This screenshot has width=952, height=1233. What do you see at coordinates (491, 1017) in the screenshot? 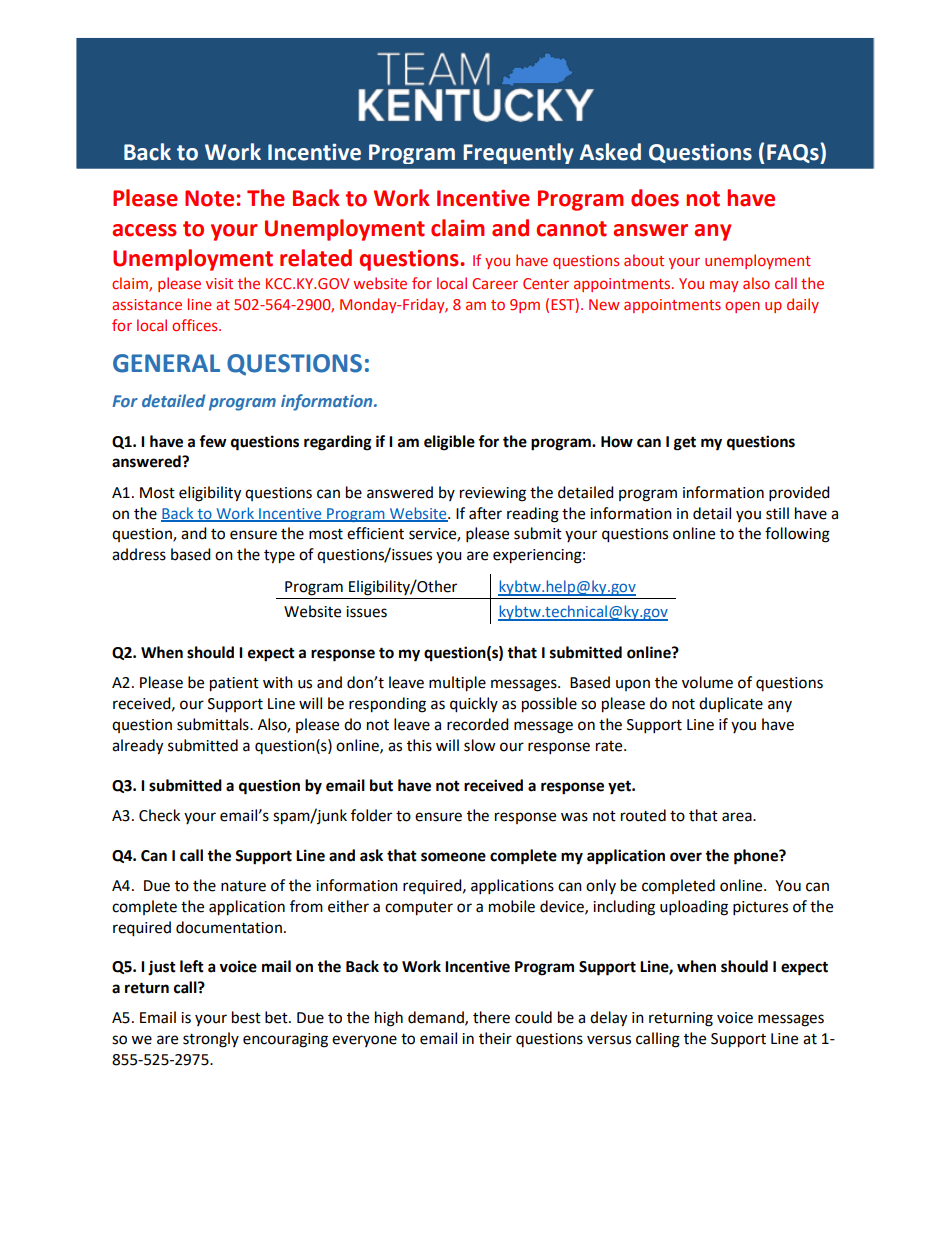
I see `there` at bounding box center [491, 1017].
